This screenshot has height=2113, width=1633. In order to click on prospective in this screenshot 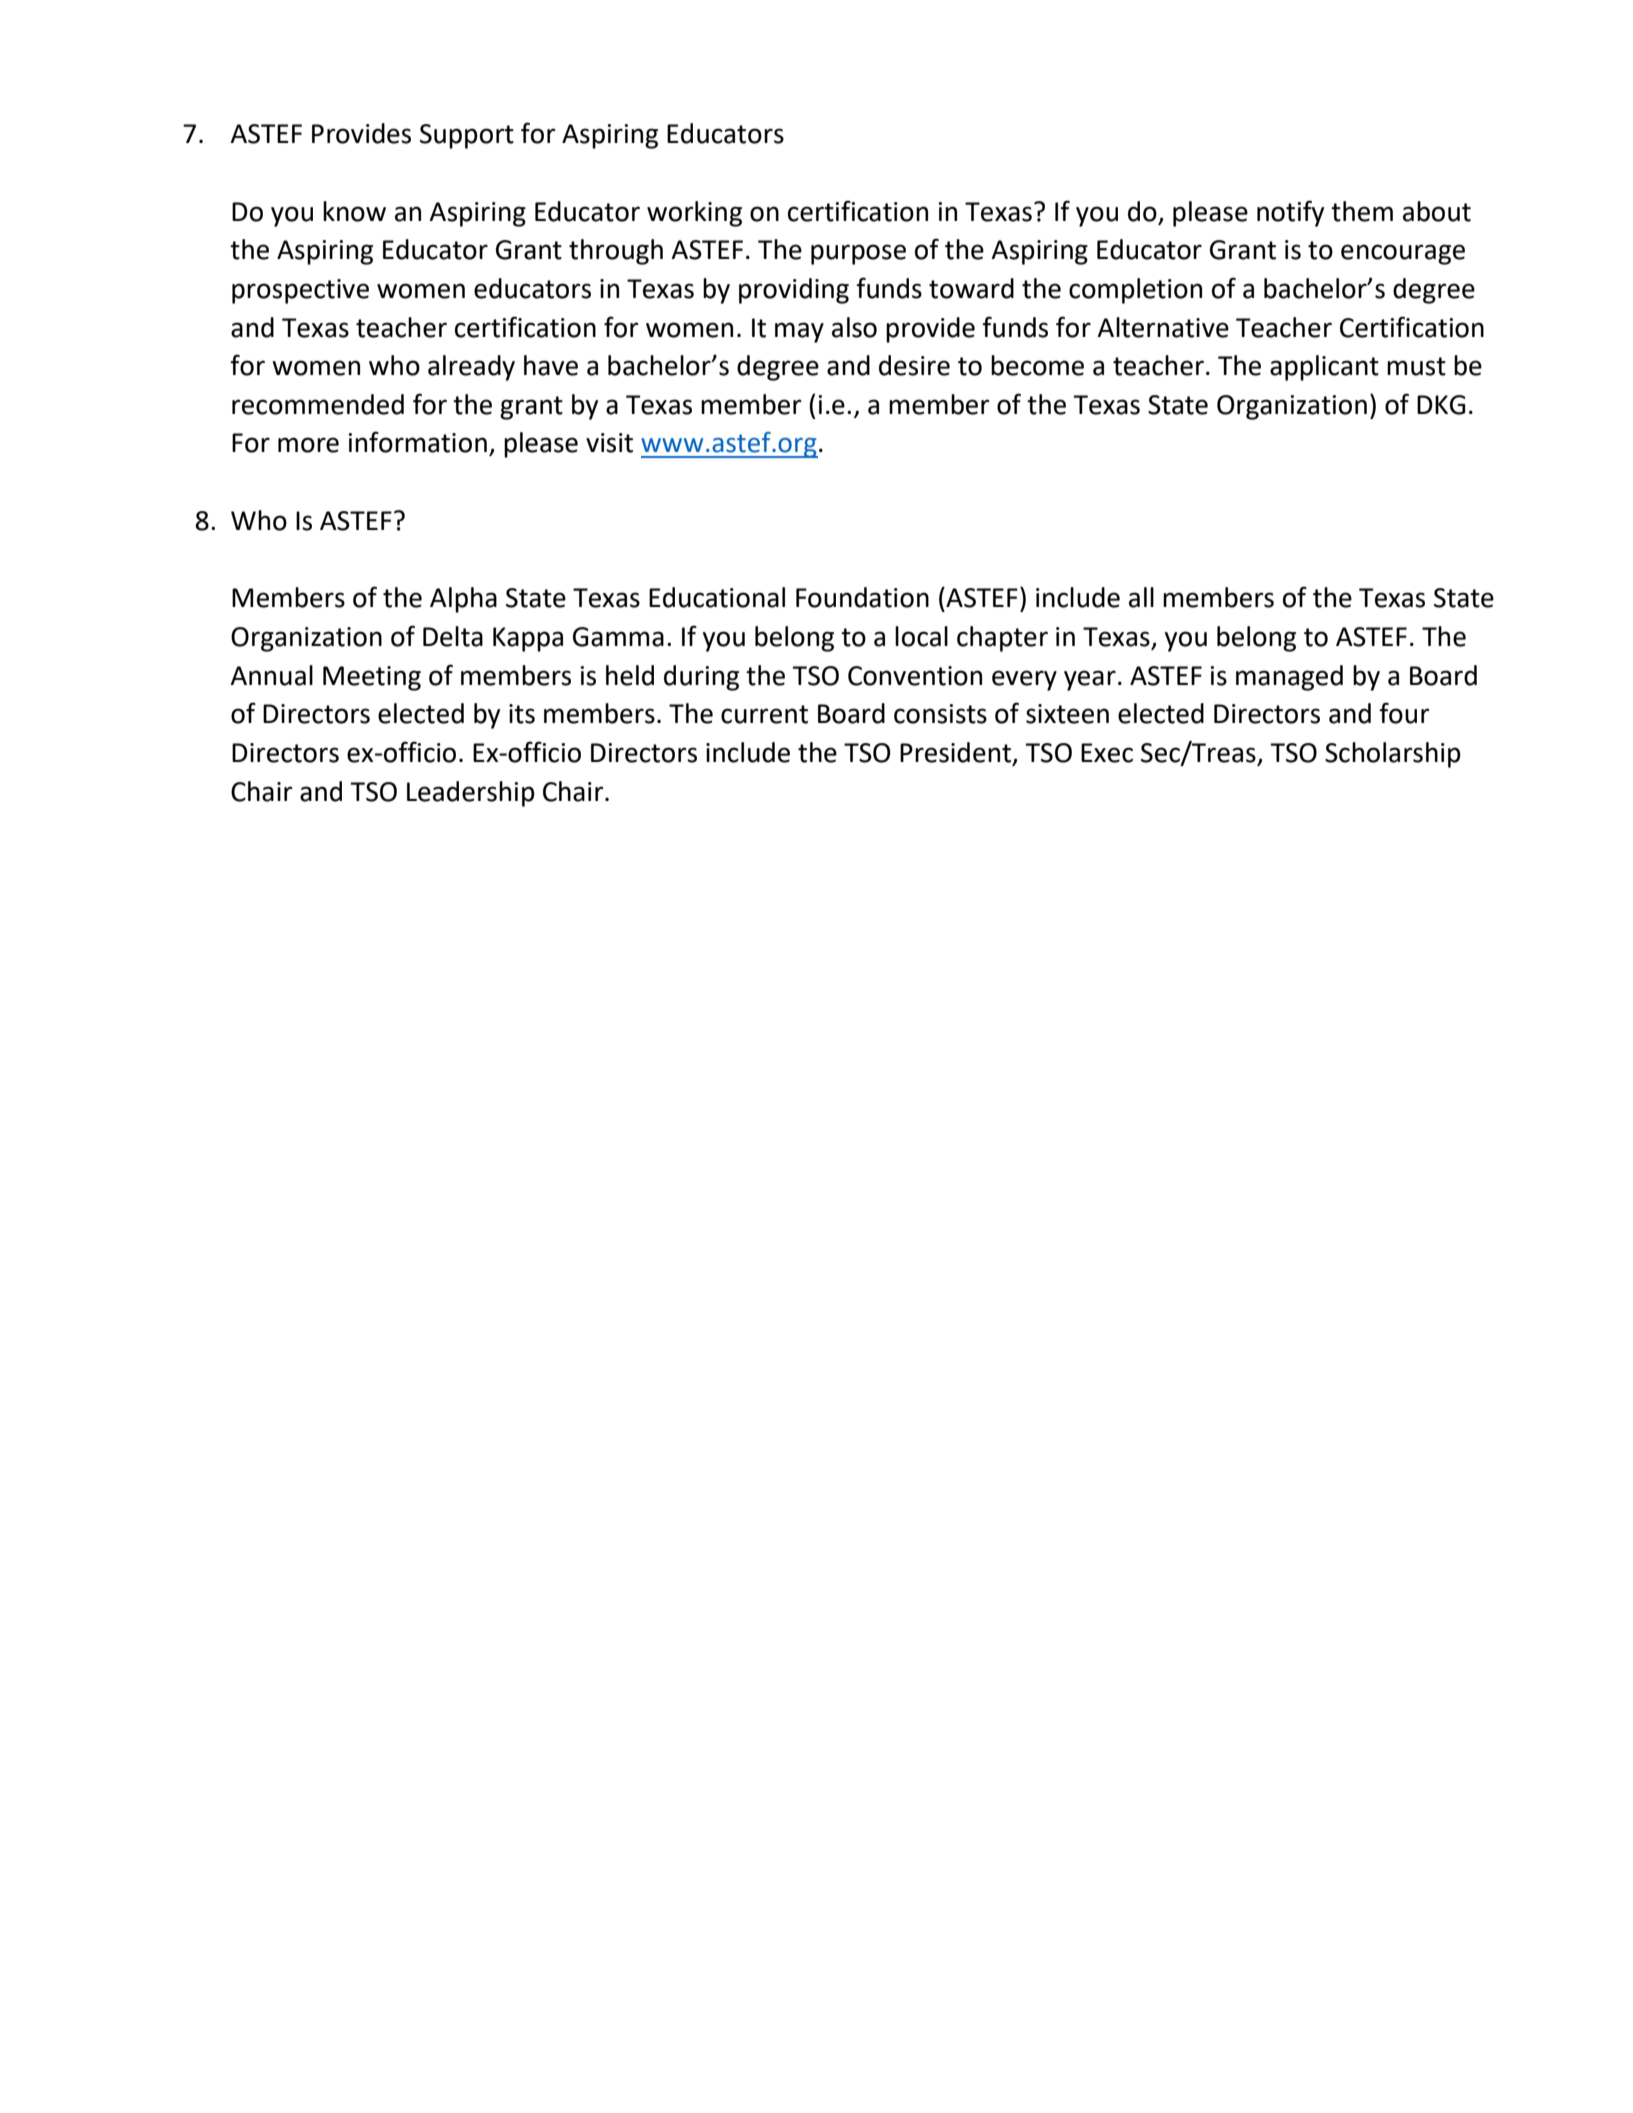, I will do `click(300, 291)`.
